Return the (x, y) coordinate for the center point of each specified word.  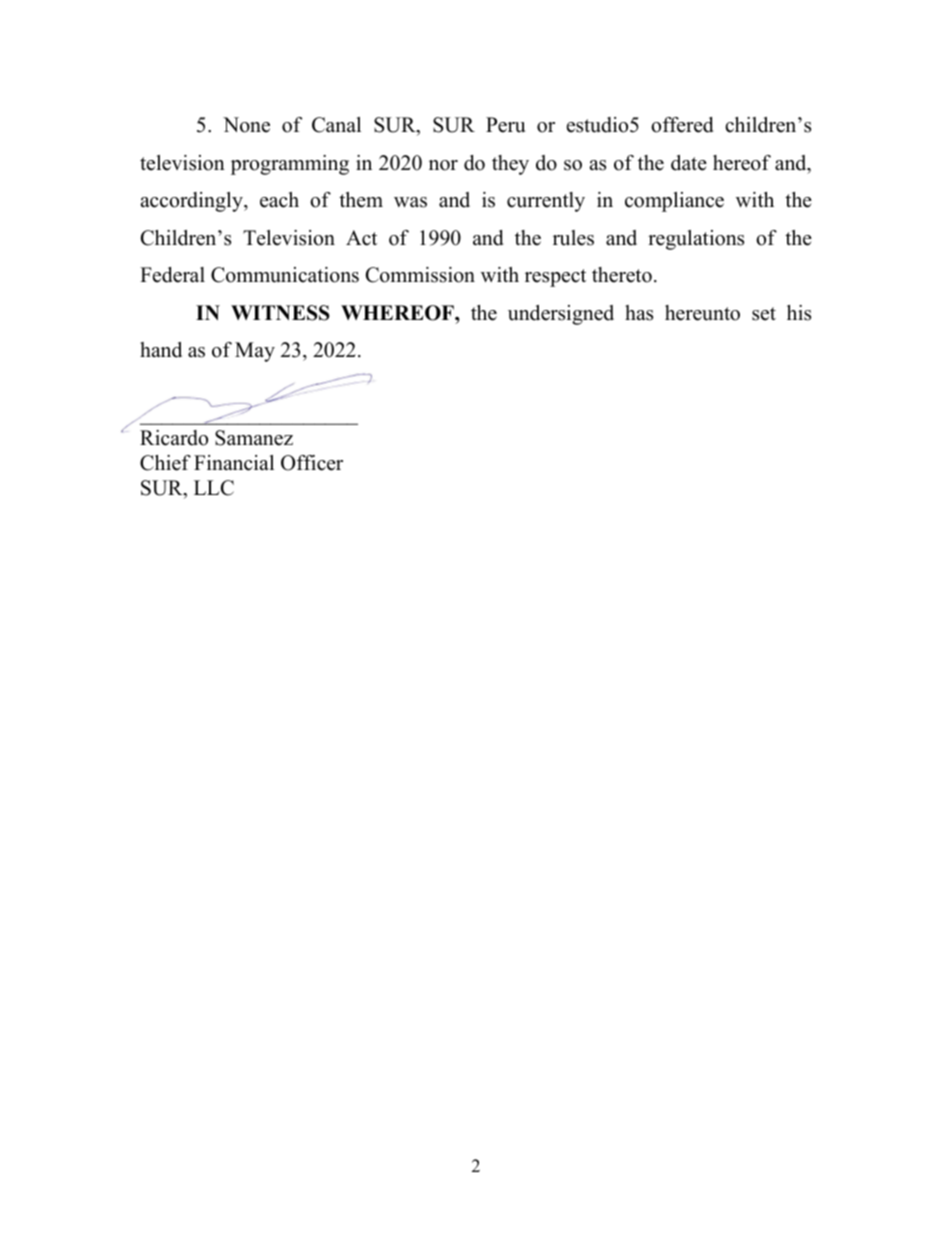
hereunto (702, 313)
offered (682, 125)
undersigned (561, 315)
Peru (505, 125)
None (246, 125)
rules (573, 238)
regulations (696, 240)
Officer (312, 463)
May (255, 352)
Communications (285, 275)
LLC (214, 488)
